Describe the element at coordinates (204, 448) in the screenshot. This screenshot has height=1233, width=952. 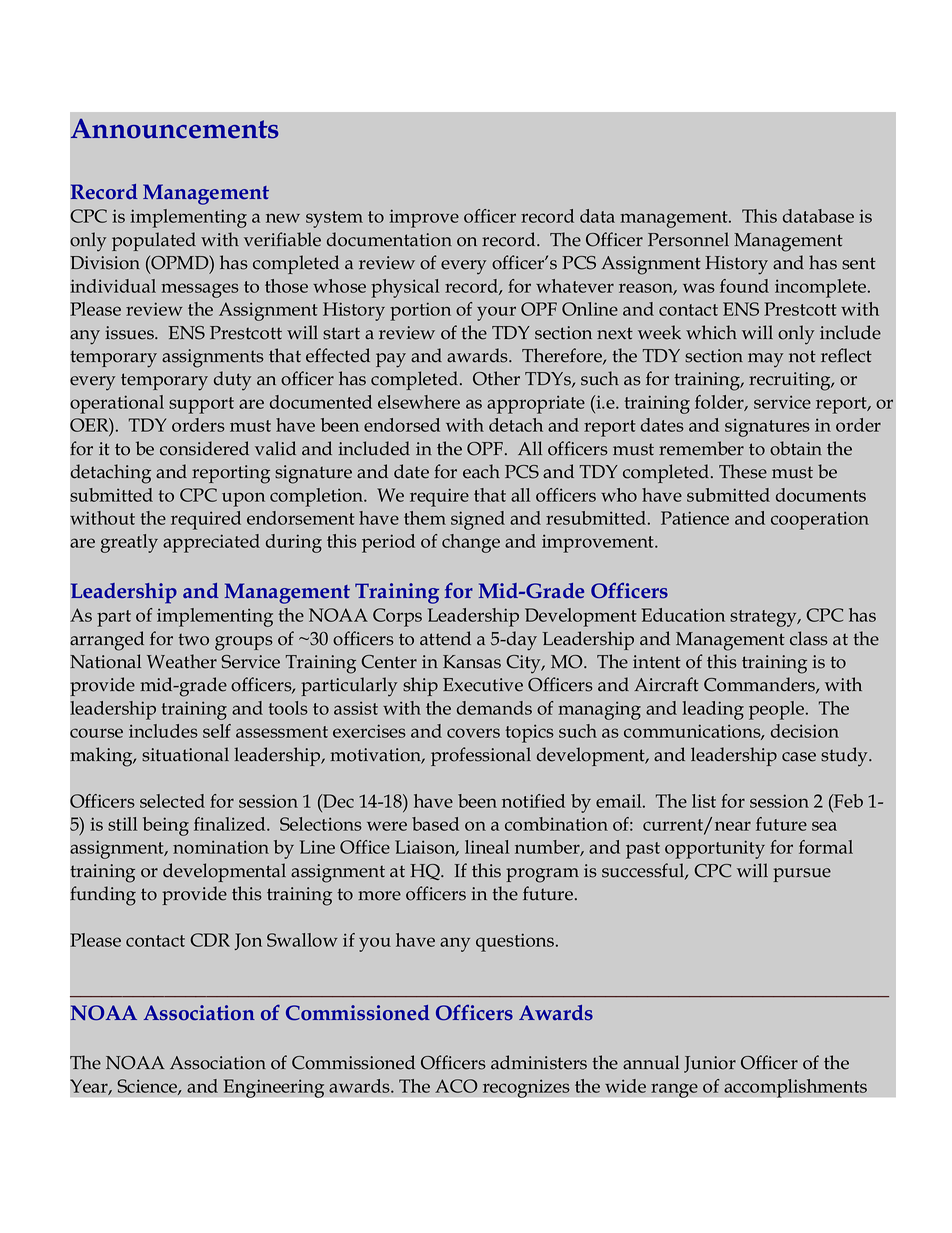
I see `considered` at that location.
